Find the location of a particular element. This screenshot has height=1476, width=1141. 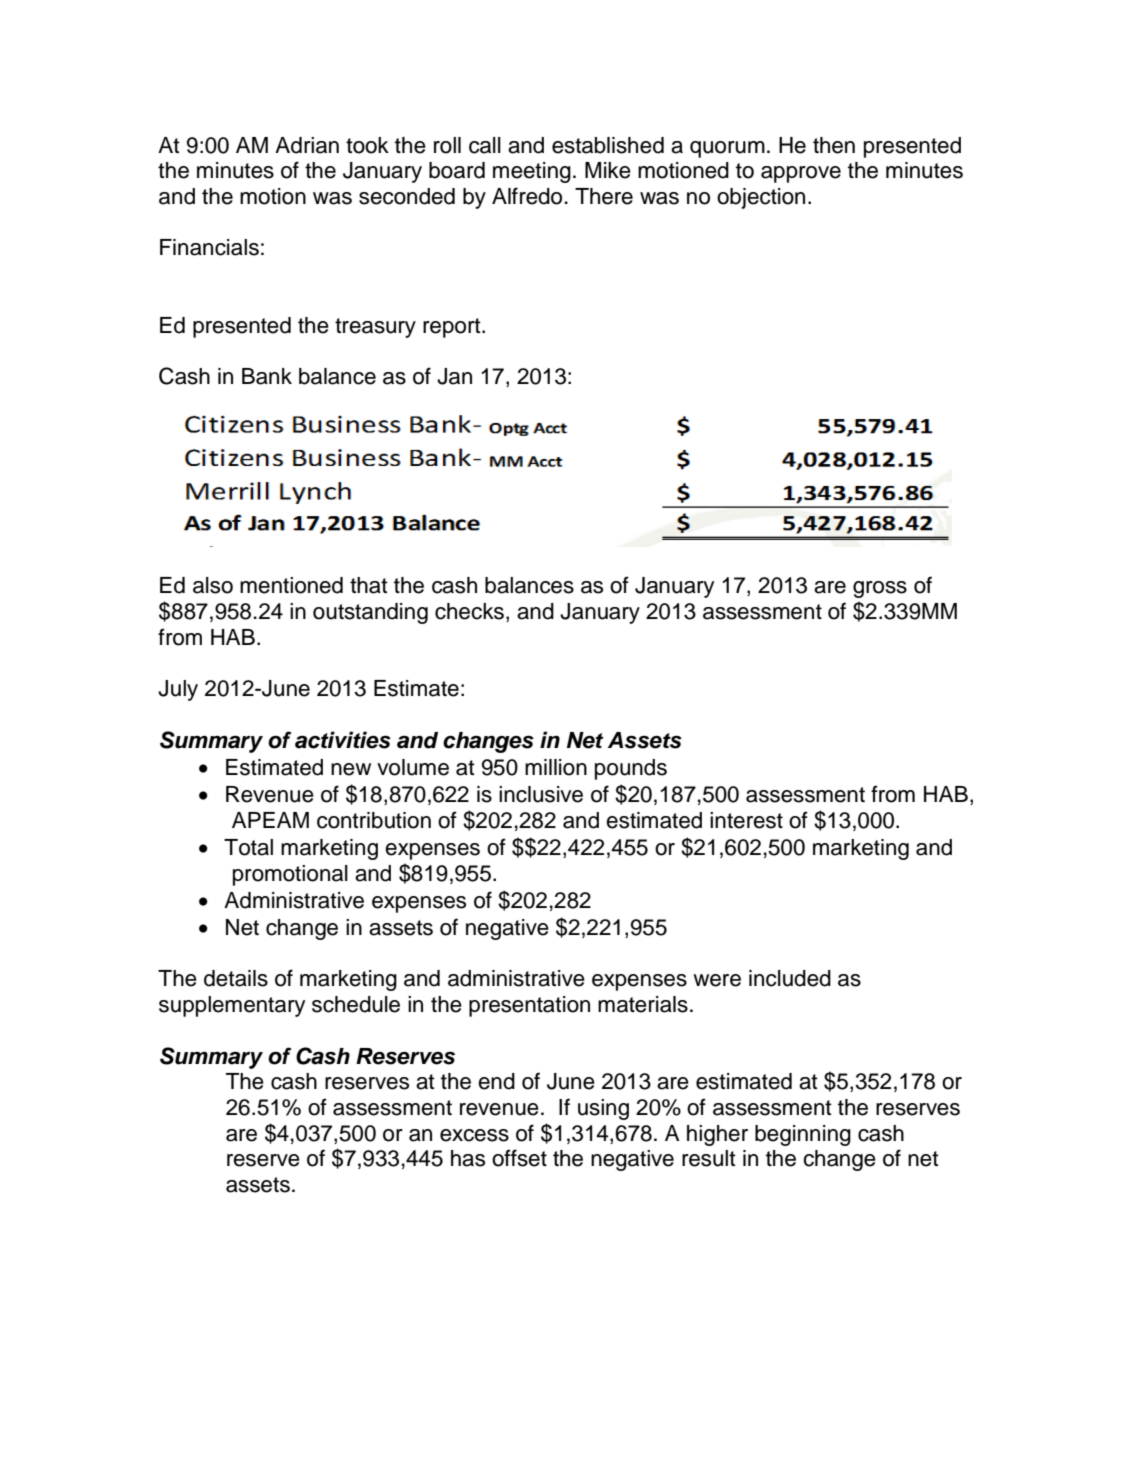

inclusive is located at coordinates (541, 794).
